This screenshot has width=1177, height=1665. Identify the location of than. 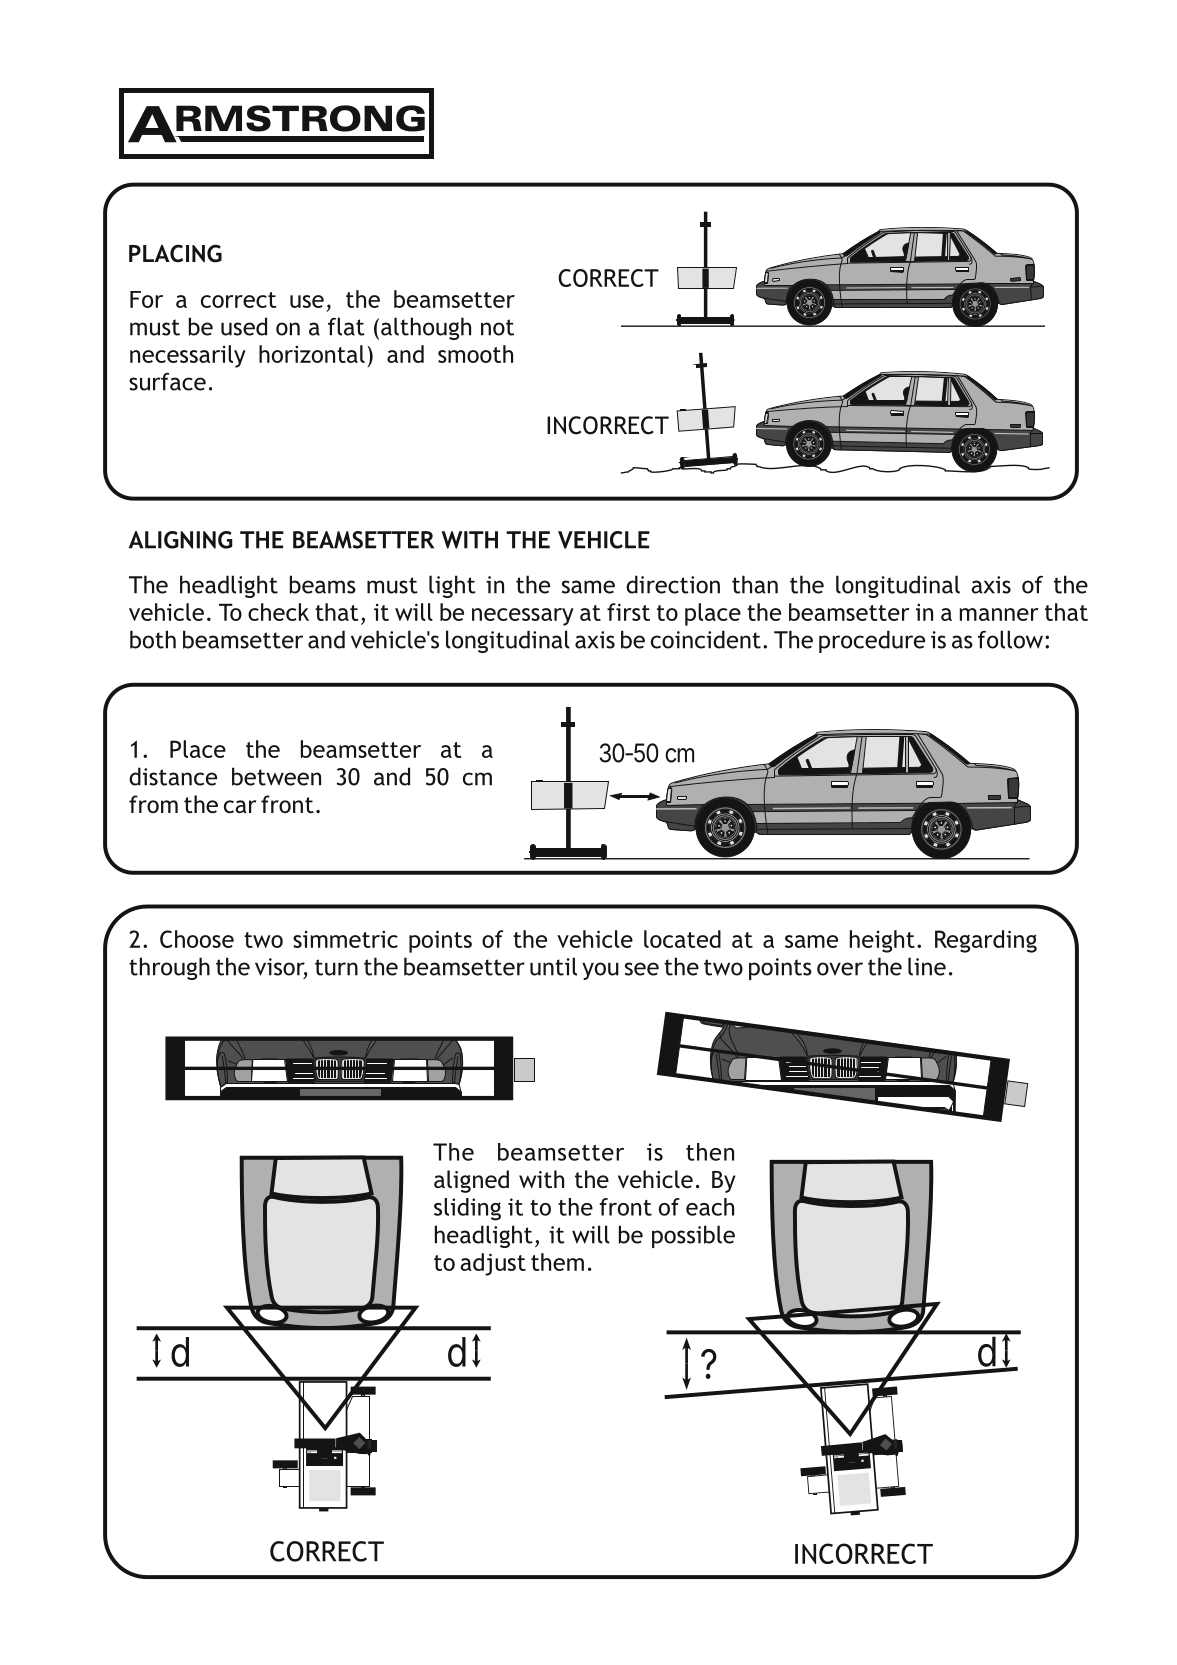
(755, 584).
